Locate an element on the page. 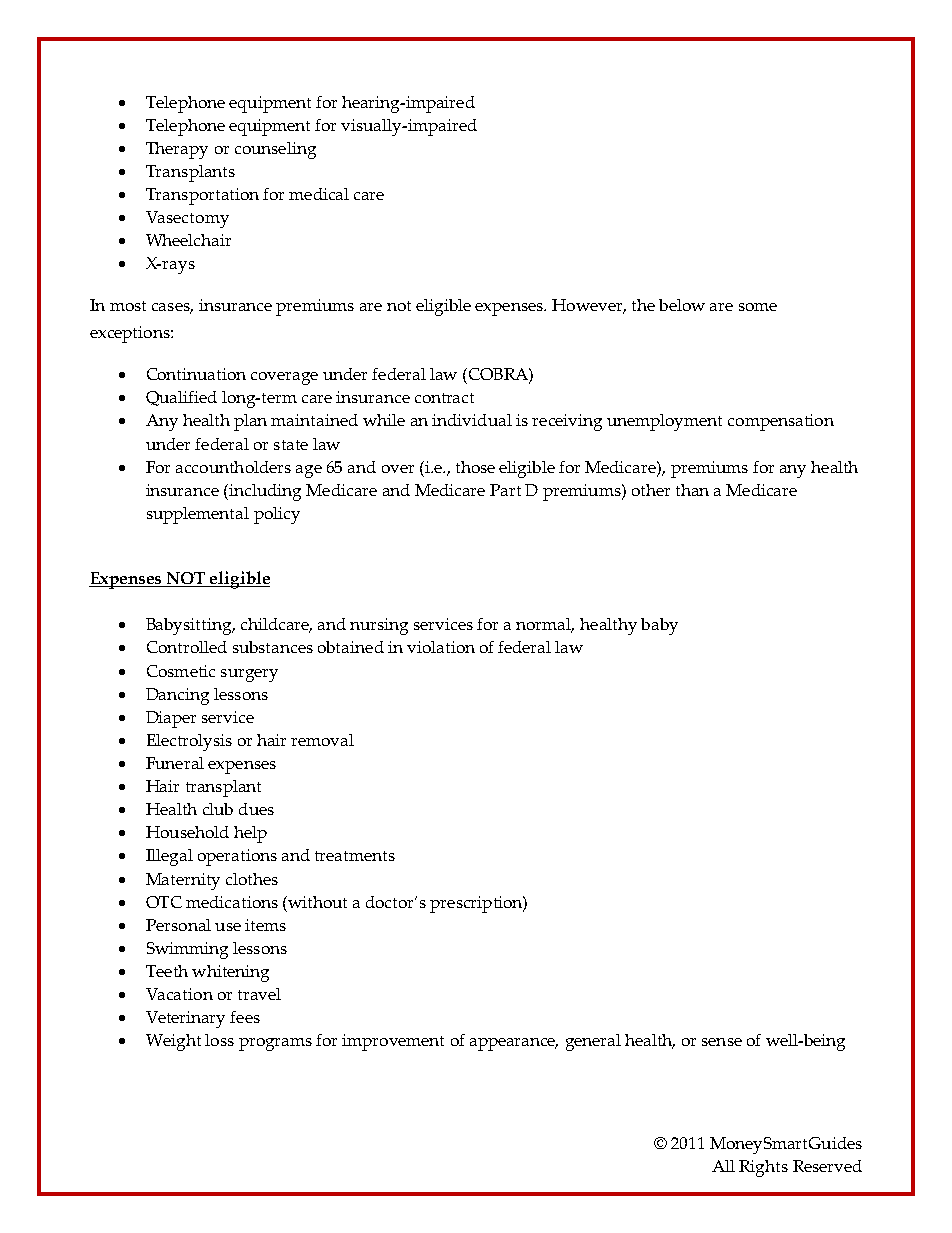 The image size is (952, 1233). some is located at coordinates (758, 307).
